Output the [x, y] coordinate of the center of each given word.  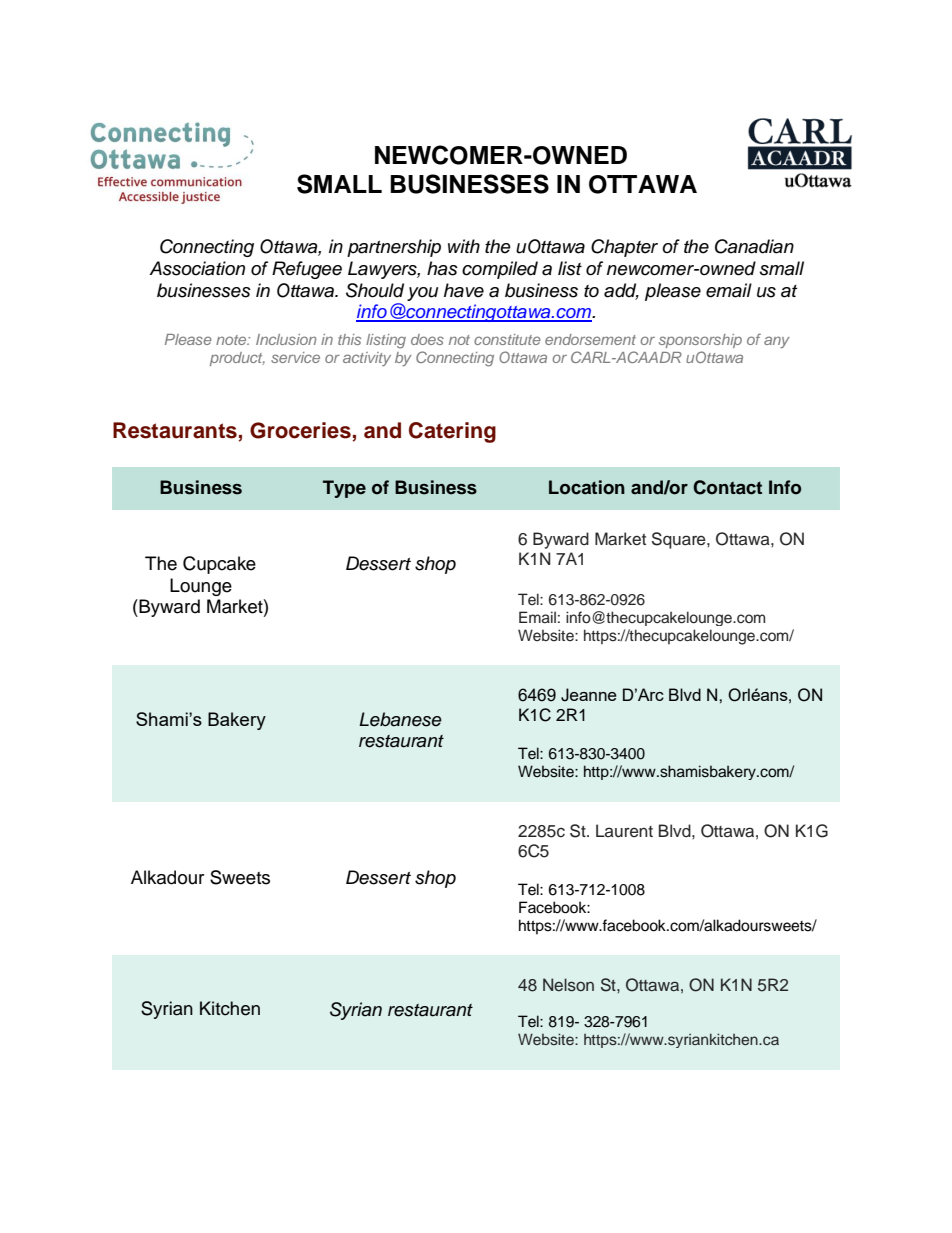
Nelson [568, 985]
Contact [727, 487]
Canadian [754, 246]
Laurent [624, 831]
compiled [500, 270]
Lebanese [400, 719]
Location [587, 487]
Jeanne [589, 695]
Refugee [307, 270]
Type [344, 489]
